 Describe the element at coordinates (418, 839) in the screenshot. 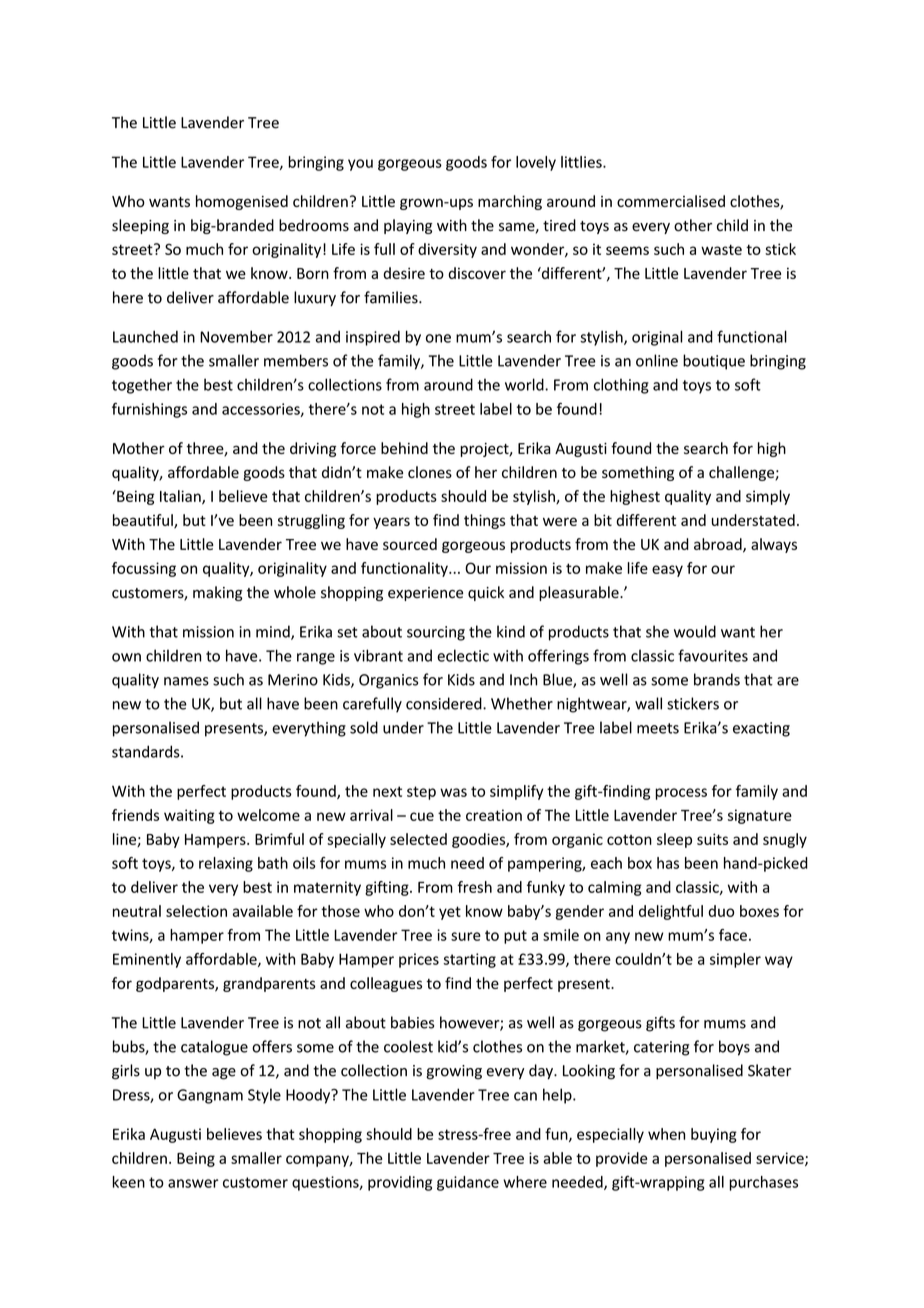

I see `selected` at that location.
